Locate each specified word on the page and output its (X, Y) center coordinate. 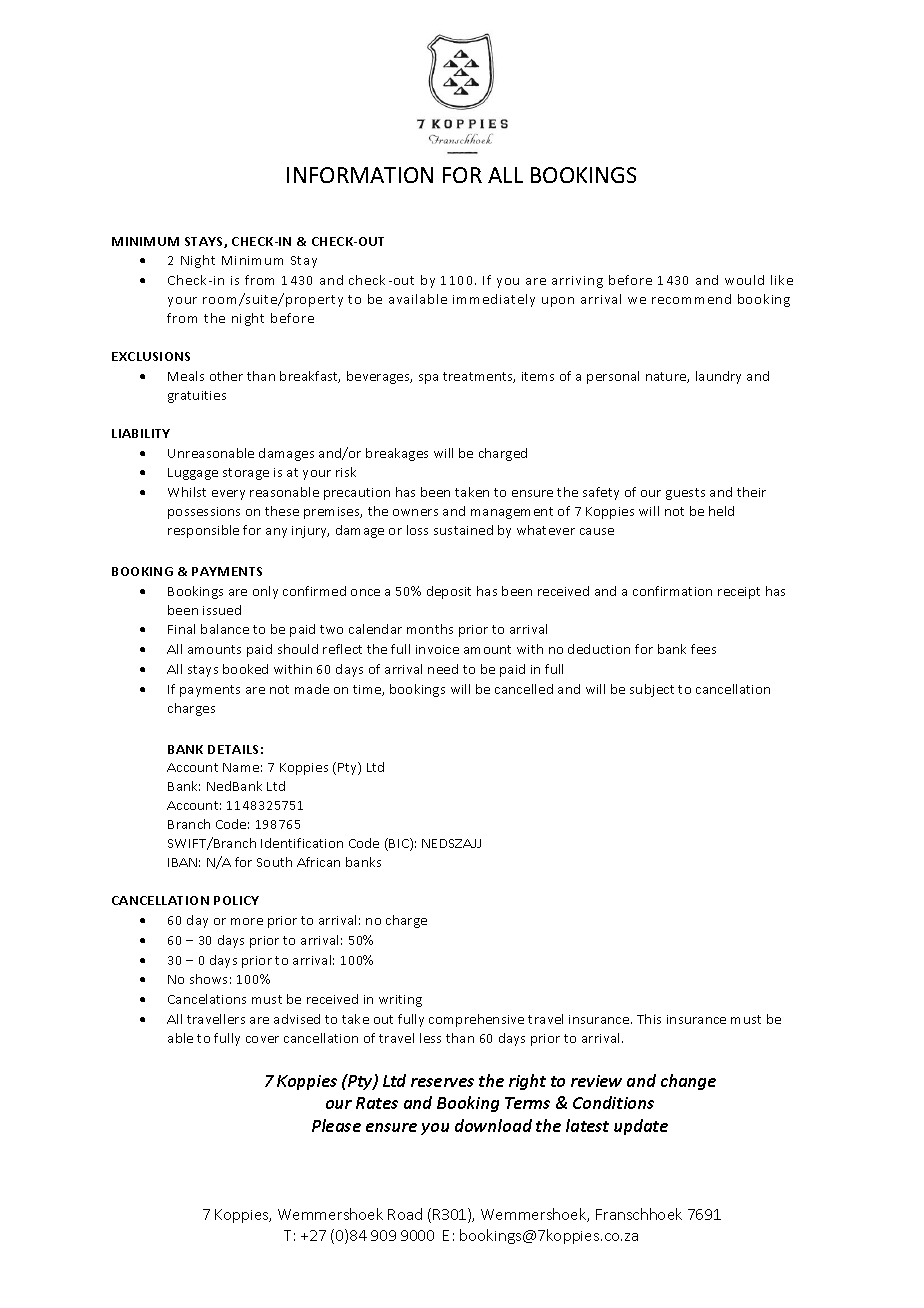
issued (222, 610)
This (649, 1019)
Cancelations (207, 999)
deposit (449, 592)
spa (428, 379)
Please (336, 1125)
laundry (718, 377)
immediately (494, 300)
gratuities (197, 397)
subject (652, 690)
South (274, 862)
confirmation (672, 591)
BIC (400, 844)
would (744, 280)
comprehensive (476, 1020)
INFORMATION (360, 175)
